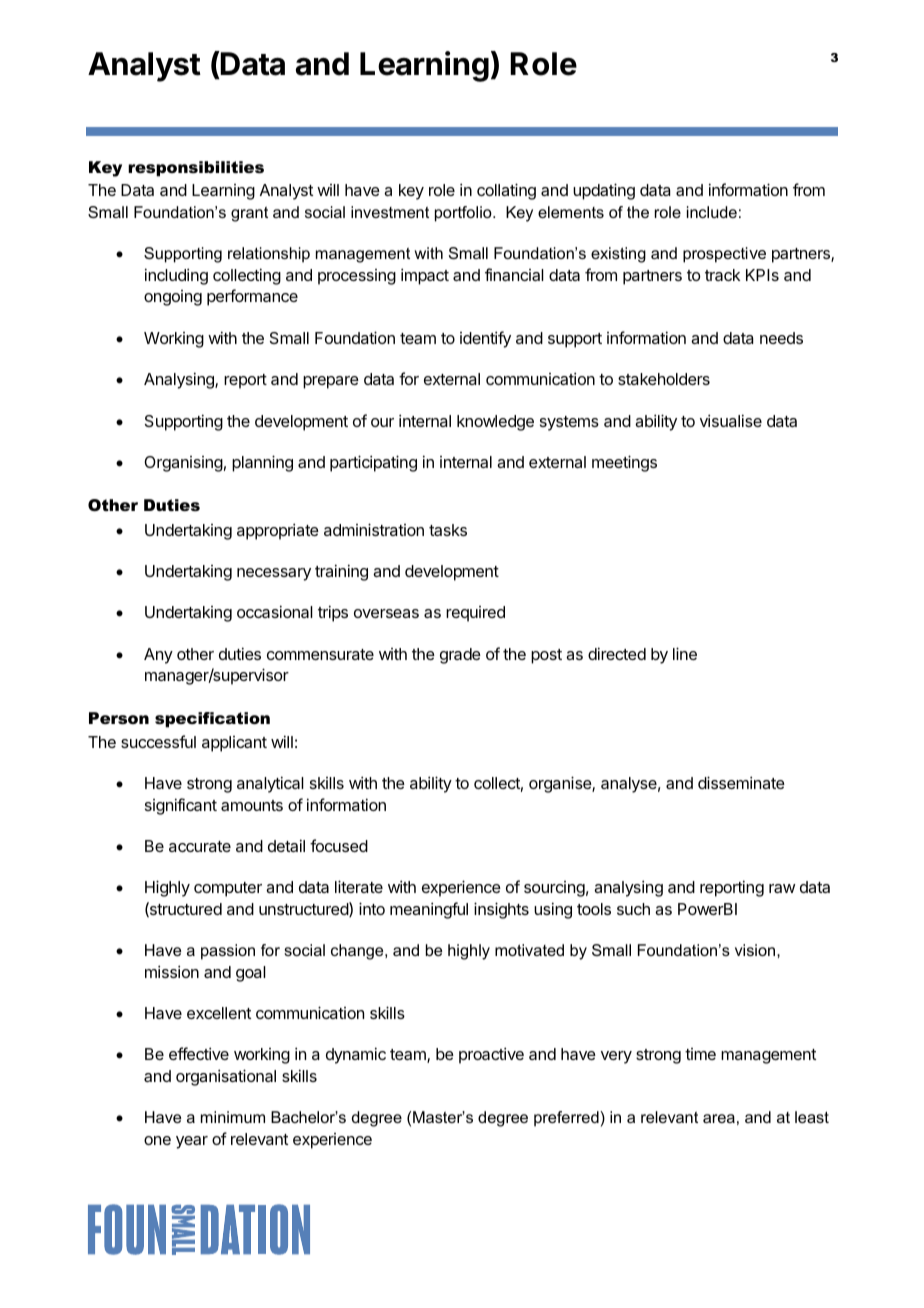 The width and height of the screenshot is (924, 1308). Describe the element at coordinates (460, 656) in the screenshot. I see `grade` at that location.
